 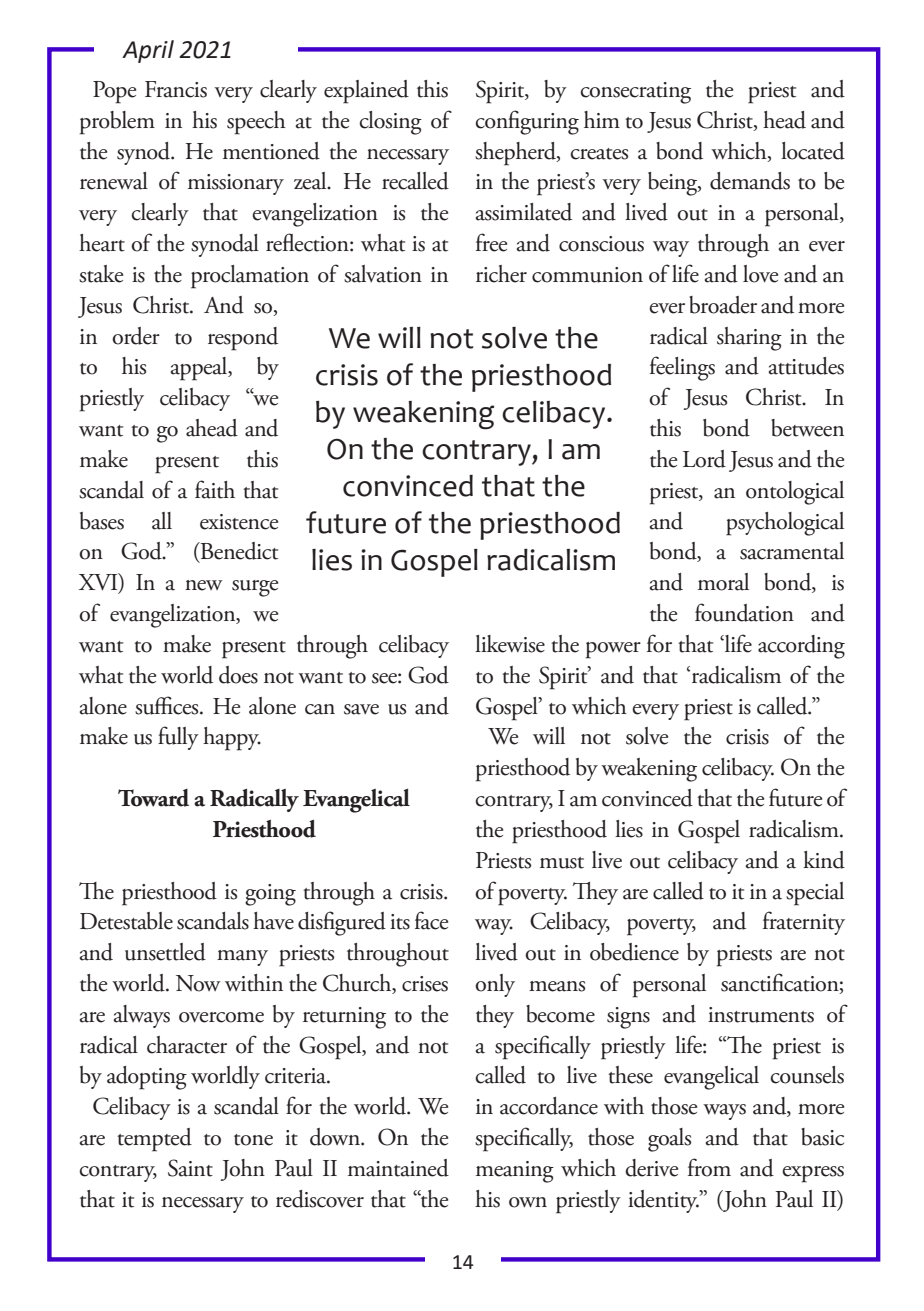 I want to click on Francis, so click(x=176, y=89).
